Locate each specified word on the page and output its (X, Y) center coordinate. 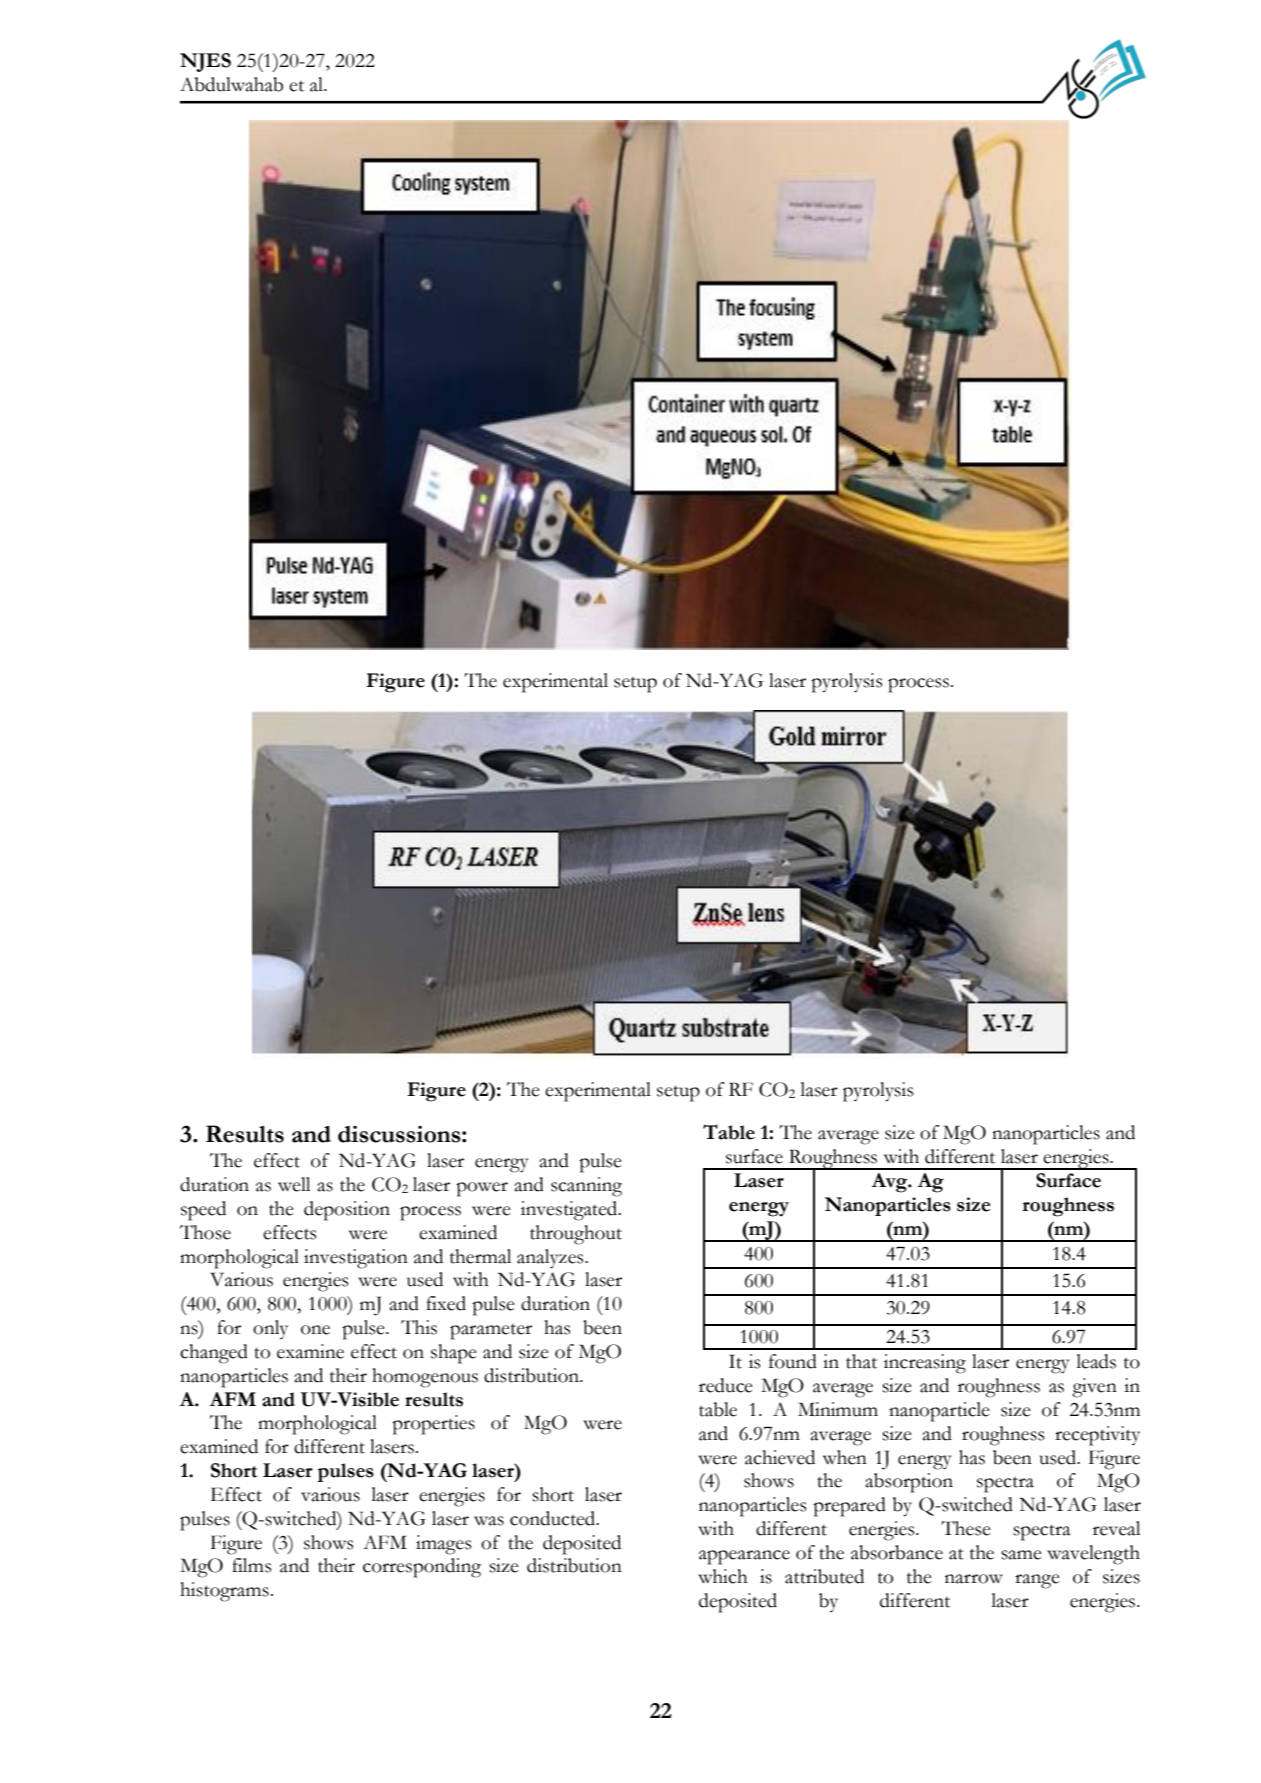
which (723, 1576)
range (1037, 1581)
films (251, 1565)
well (294, 1184)
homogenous (425, 1378)
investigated (570, 1211)
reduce (726, 1385)
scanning (586, 1187)
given (1094, 1388)
